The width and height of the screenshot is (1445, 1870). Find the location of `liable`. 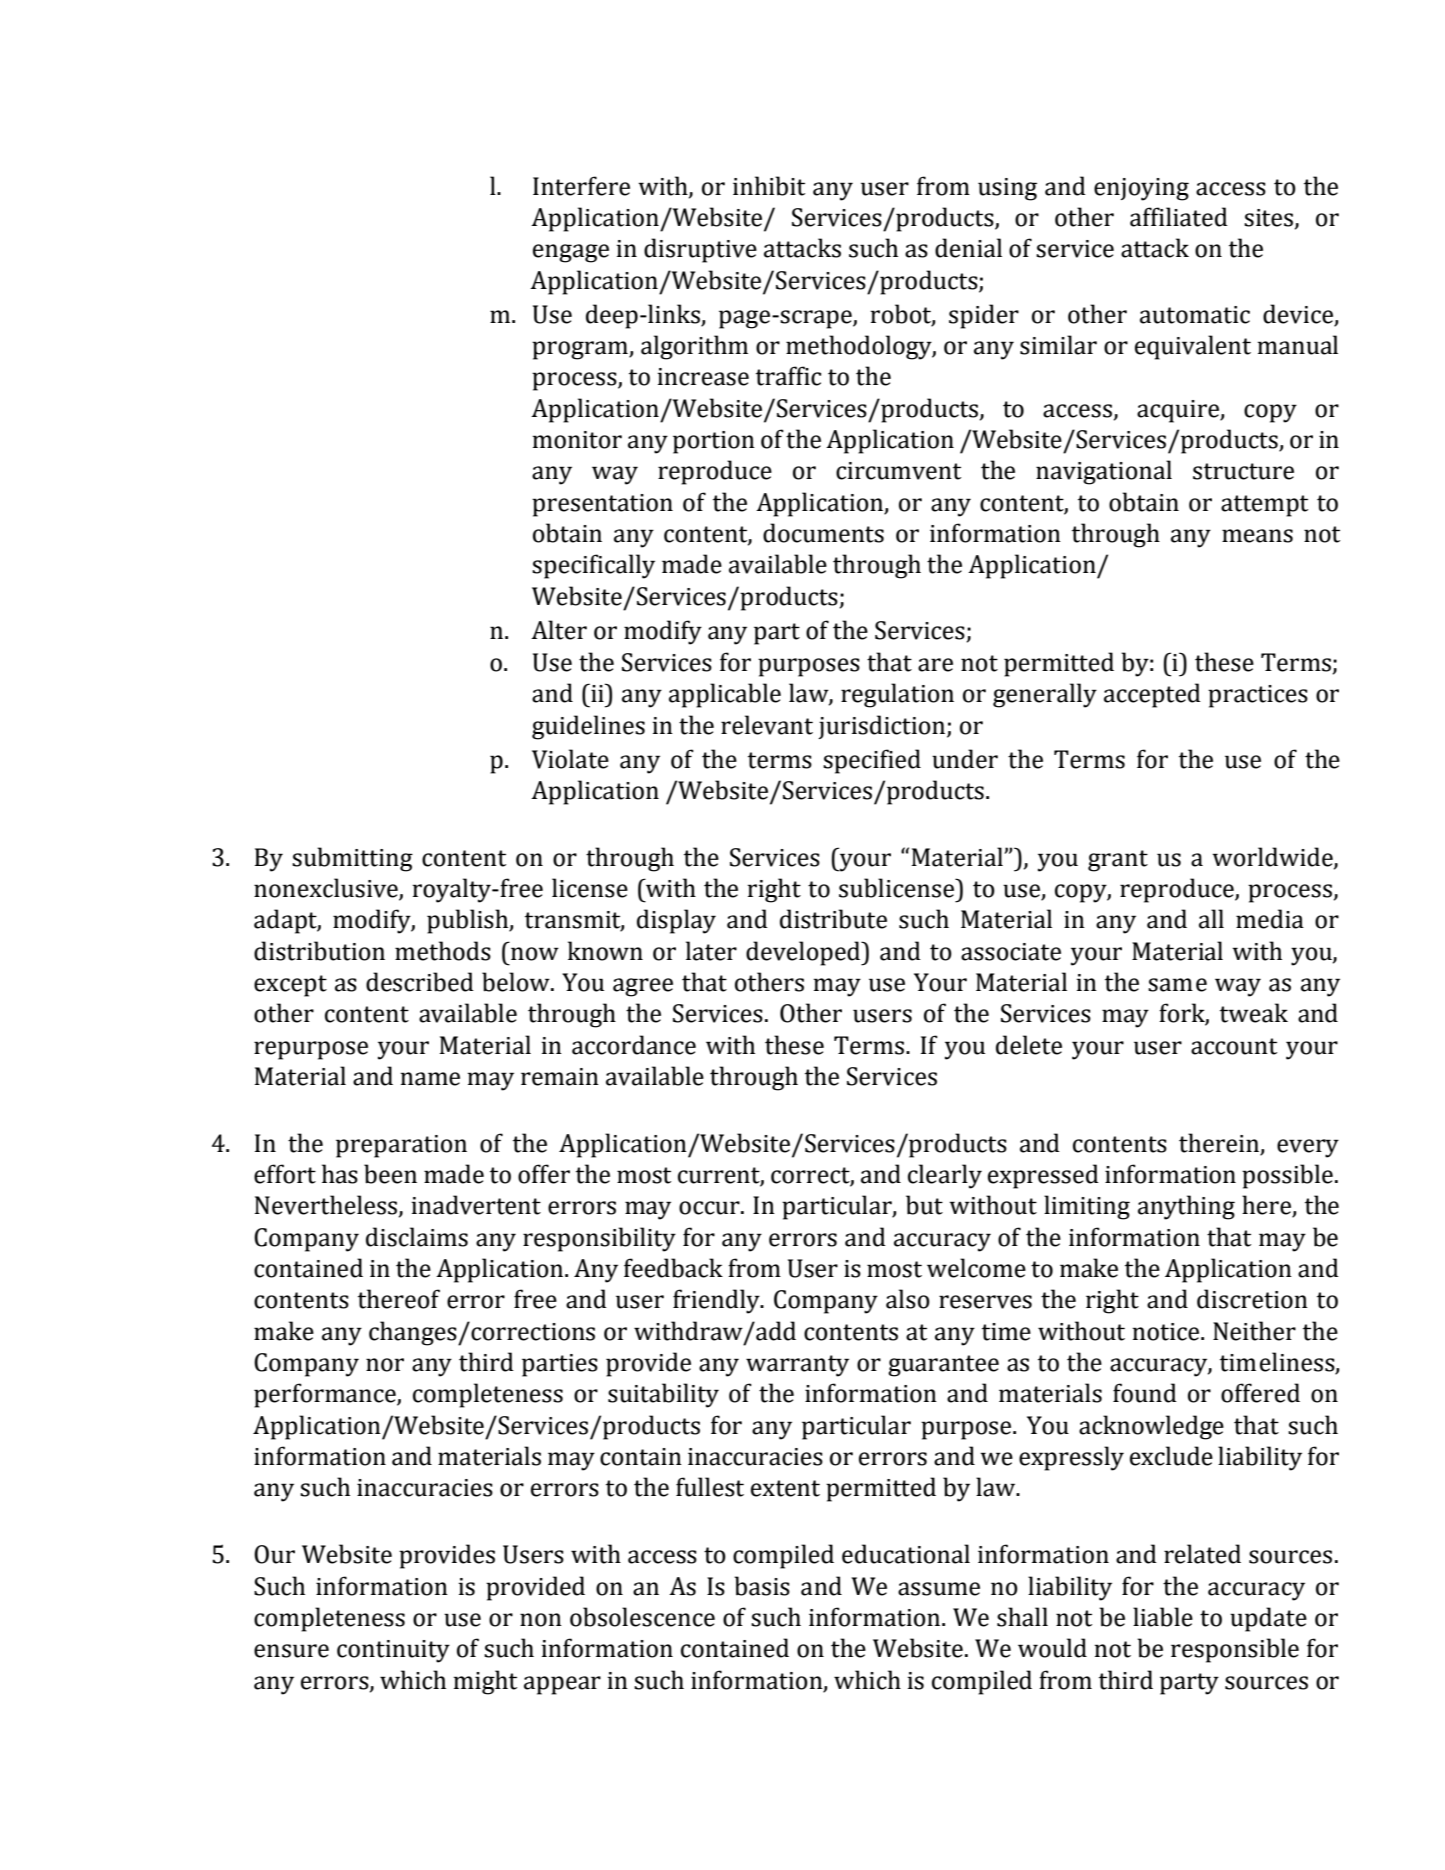

liable is located at coordinates (1163, 1617).
